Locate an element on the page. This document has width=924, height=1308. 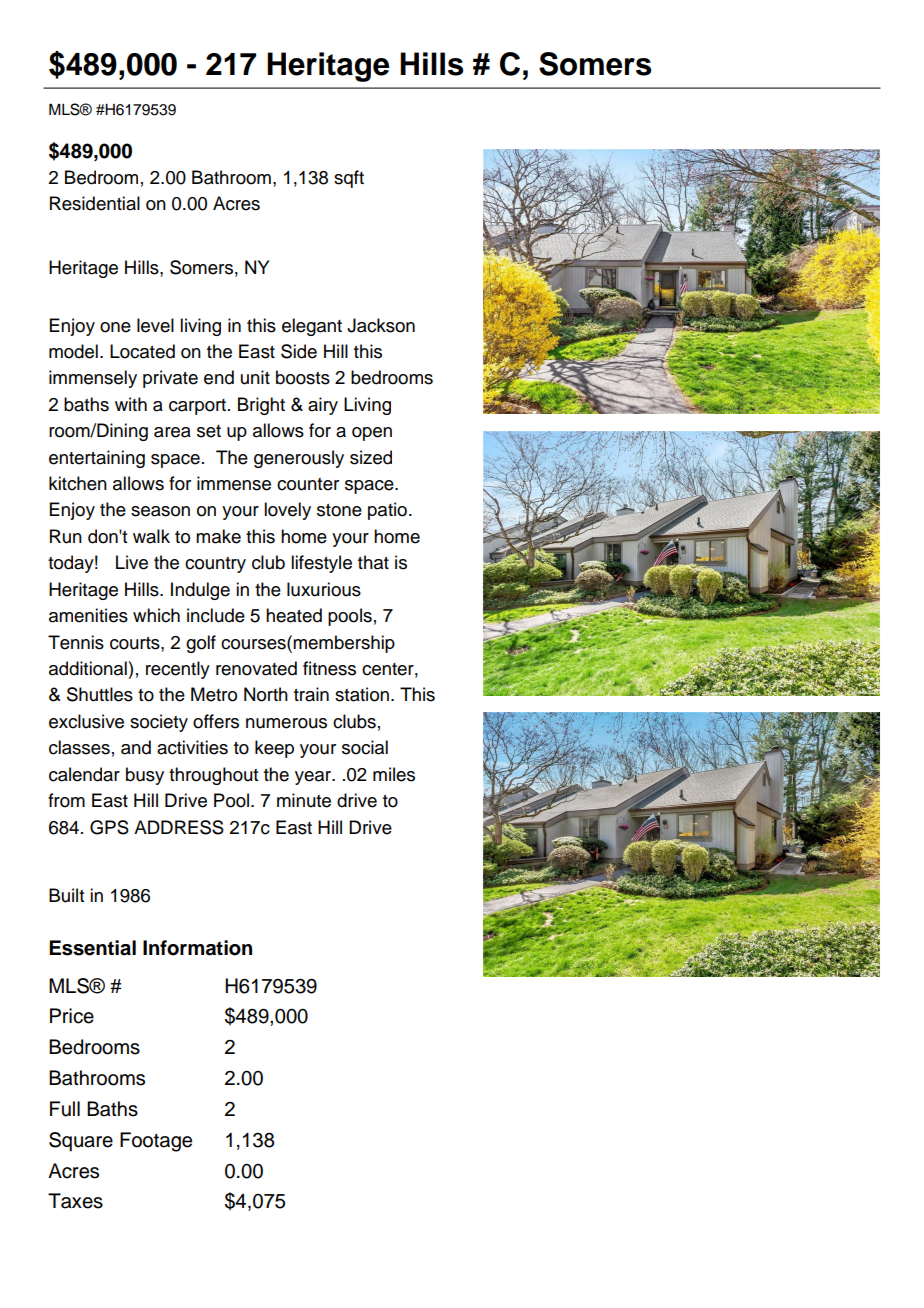
throughout is located at coordinates (213, 776).
